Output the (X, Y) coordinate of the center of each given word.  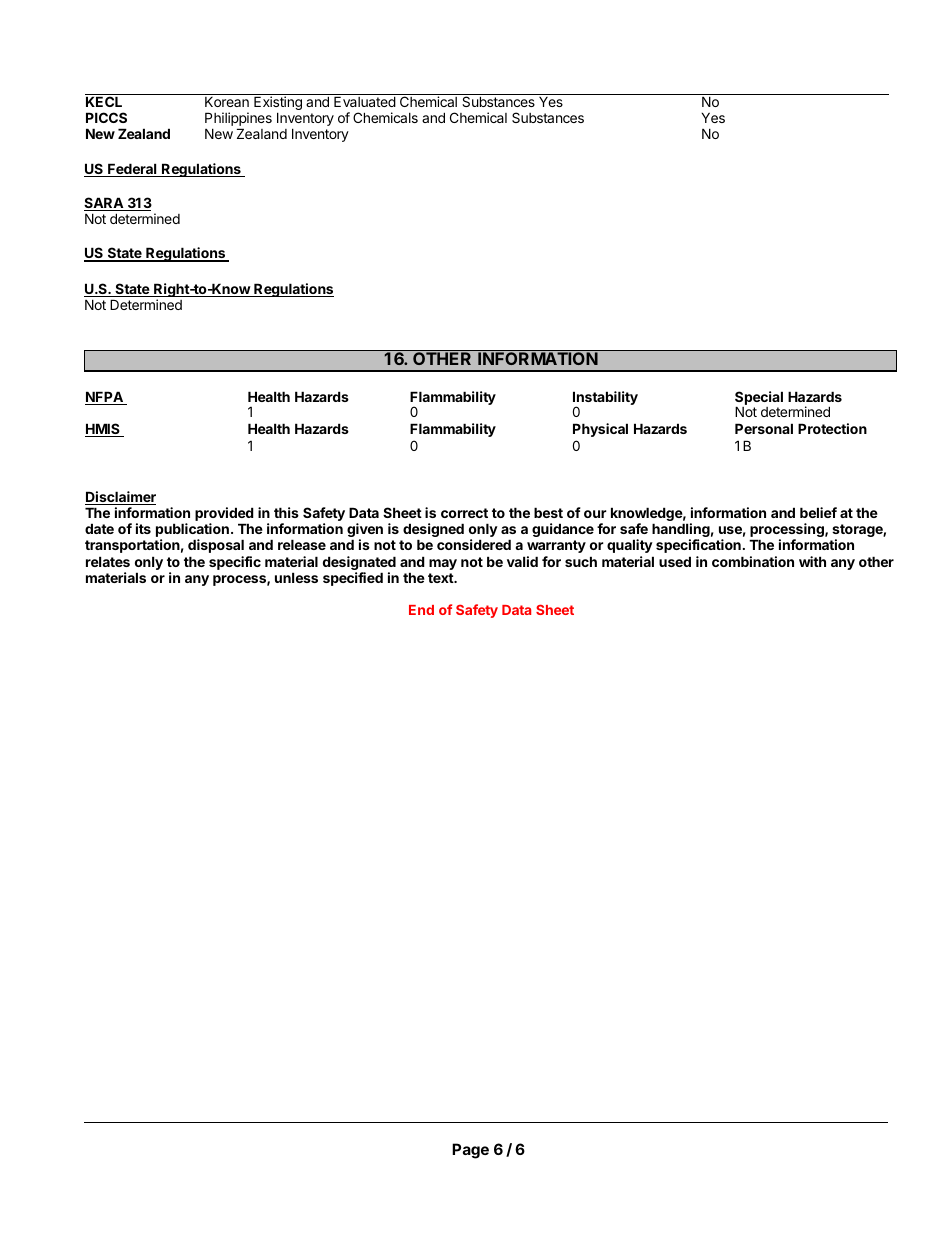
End (421, 610)
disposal (216, 546)
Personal (764, 428)
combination (753, 561)
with (812, 561)
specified (353, 579)
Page (470, 1151)
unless (296, 577)
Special (759, 399)
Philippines (238, 119)
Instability (605, 399)
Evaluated (365, 101)
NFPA (105, 398)
